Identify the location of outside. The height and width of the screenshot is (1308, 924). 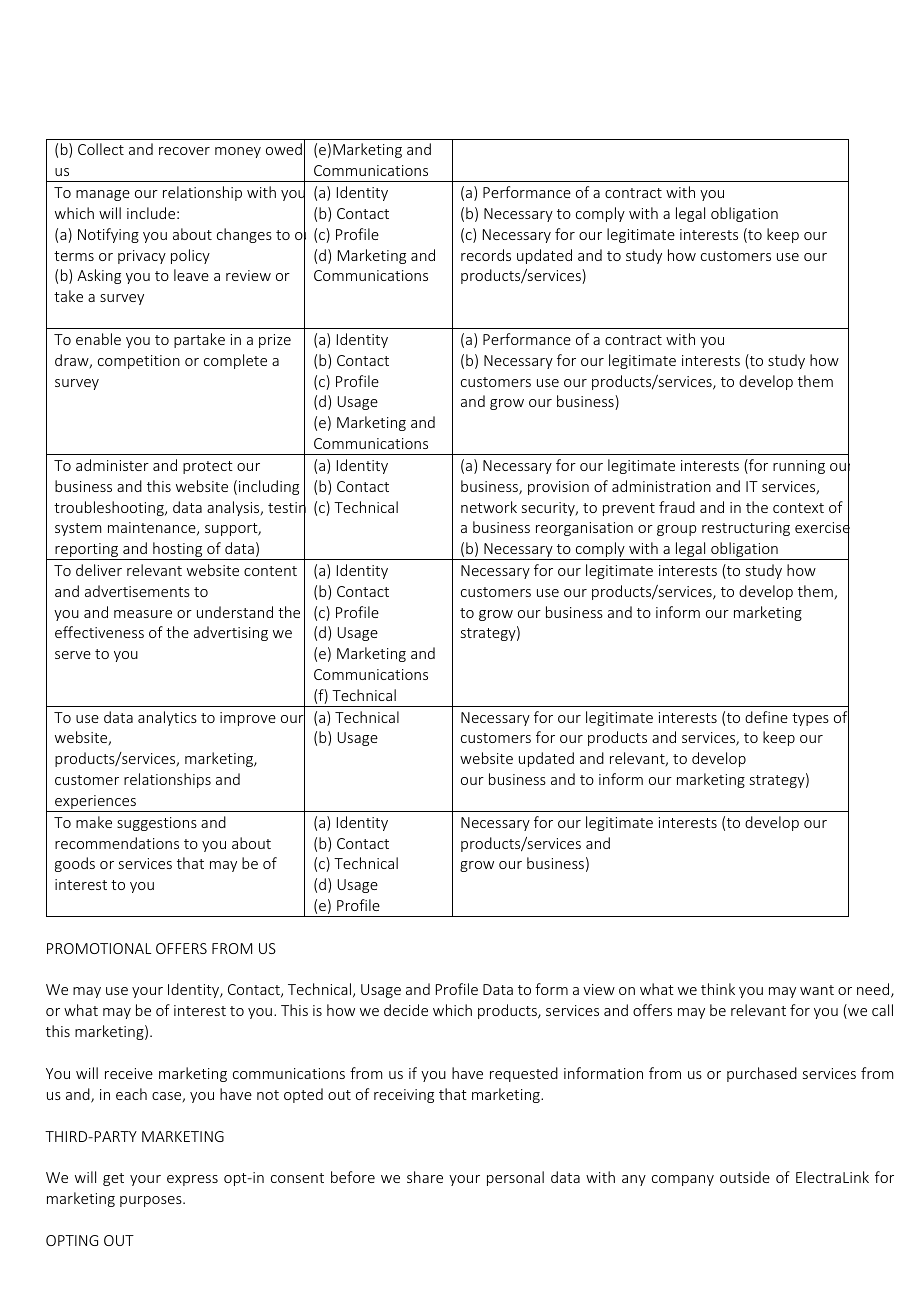
(745, 1177).
